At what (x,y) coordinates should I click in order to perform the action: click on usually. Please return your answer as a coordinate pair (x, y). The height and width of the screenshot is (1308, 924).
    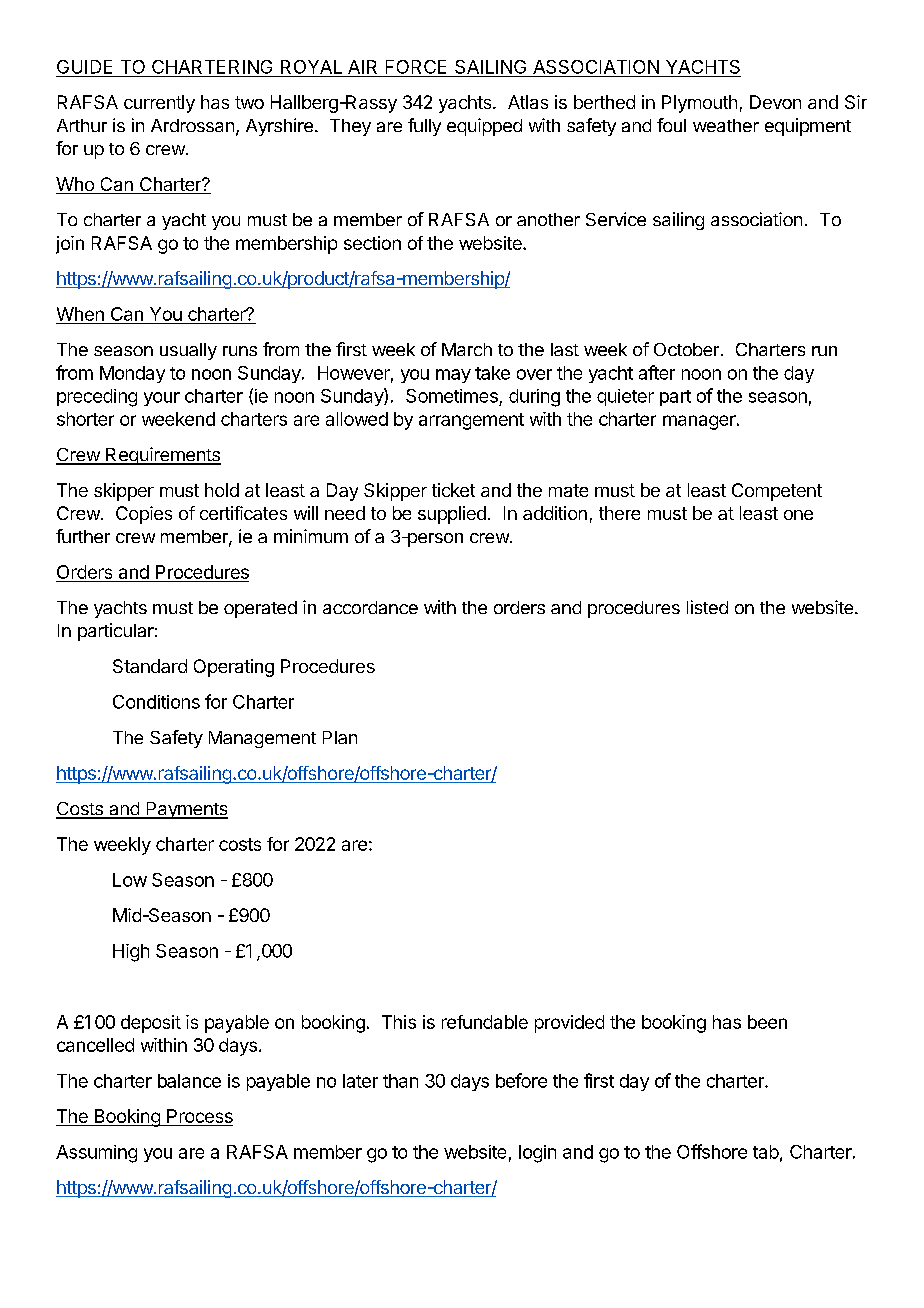
    Looking at the image, I should click on (188, 351).
